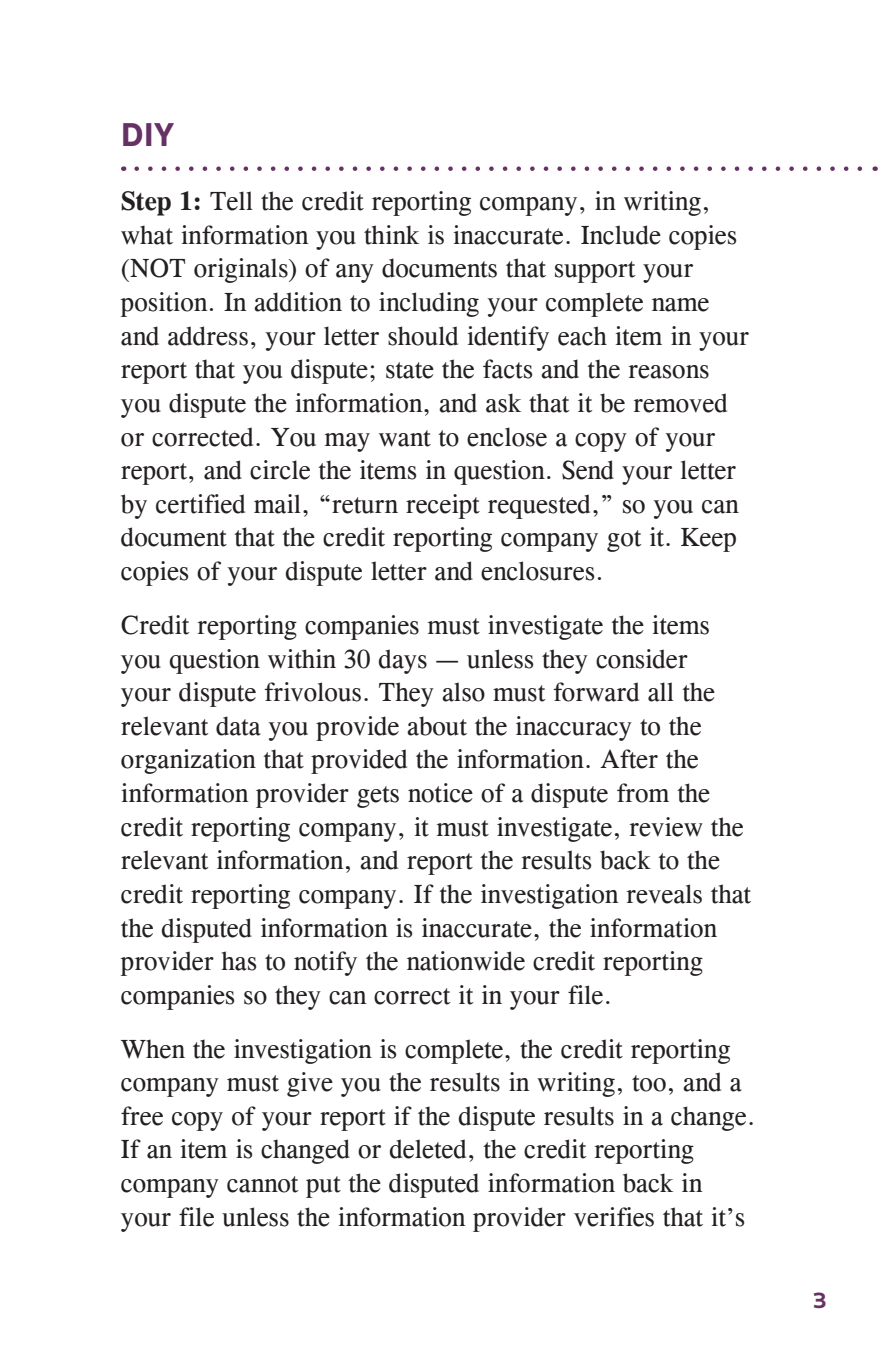 Image resolution: width=887 pixels, height=1372 pixels. What do you see at coordinates (643, 793) in the image?
I see `from` at bounding box center [643, 793].
